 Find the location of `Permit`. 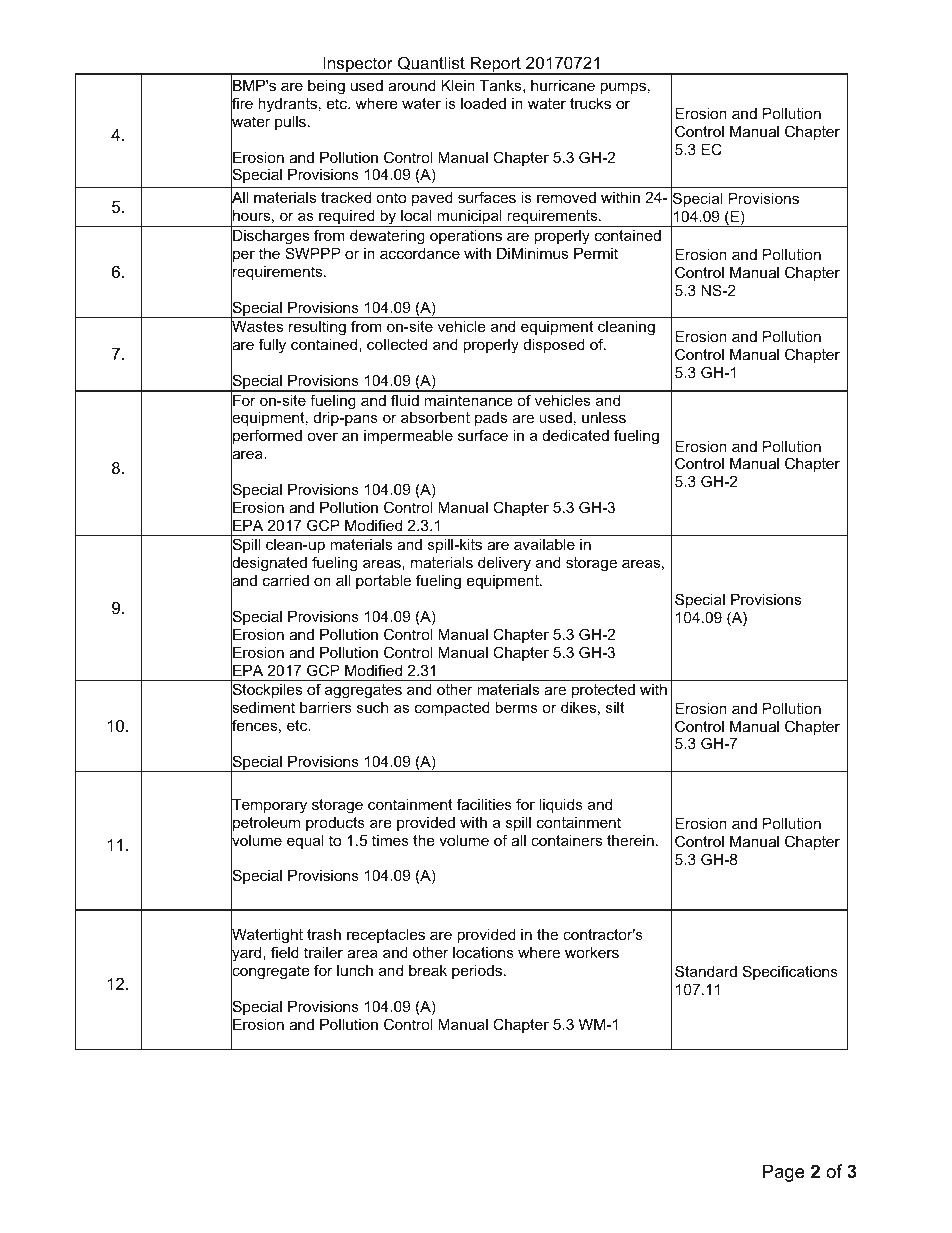

Permit is located at coordinates (596, 253).
